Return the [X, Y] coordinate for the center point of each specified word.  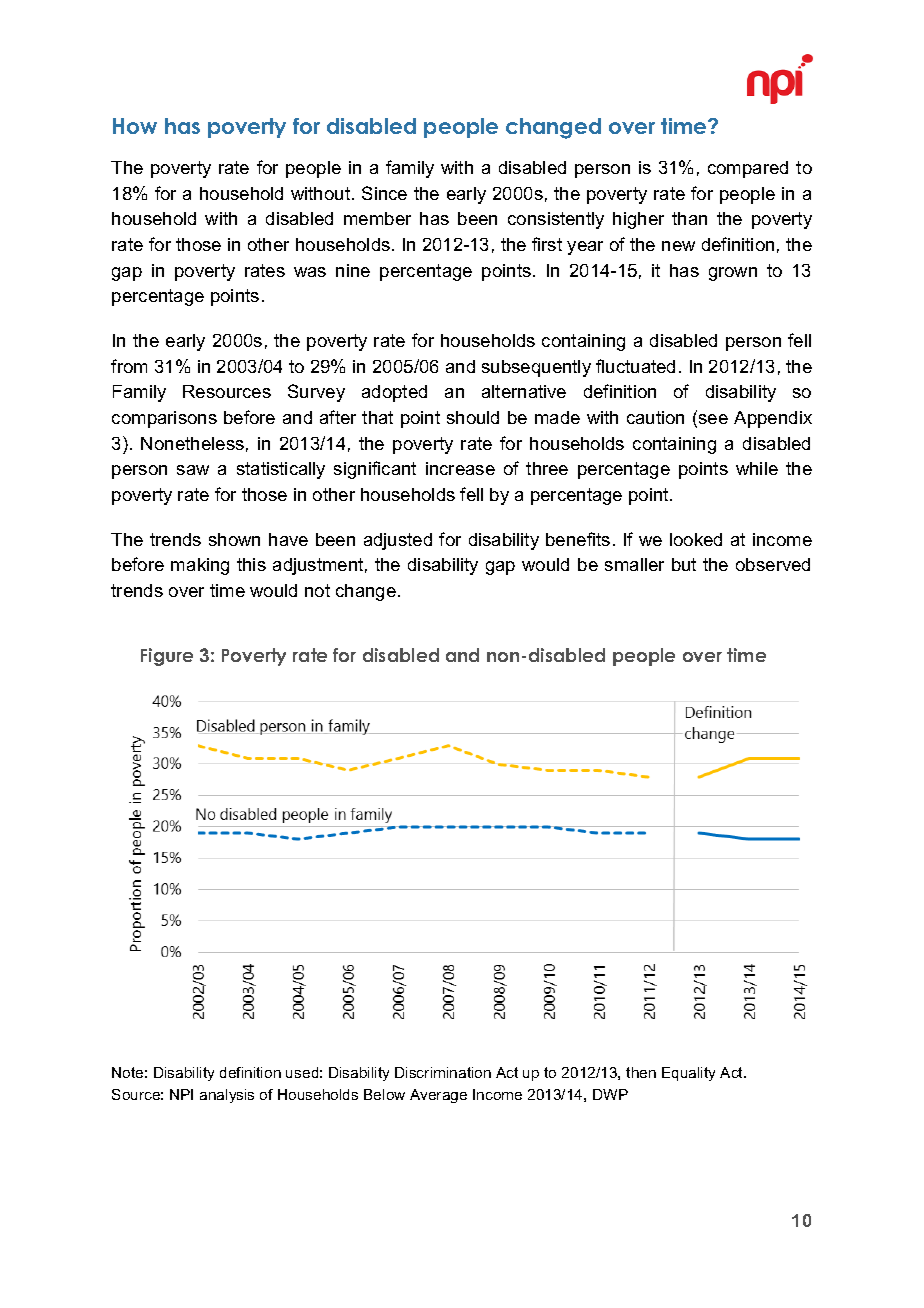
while [757, 468]
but [684, 564]
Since [384, 193]
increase [460, 468]
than [689, 218]
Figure [167, 657]
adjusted [398, 541]
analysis [227, 1096]
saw [193, 470]
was [310, 272]
